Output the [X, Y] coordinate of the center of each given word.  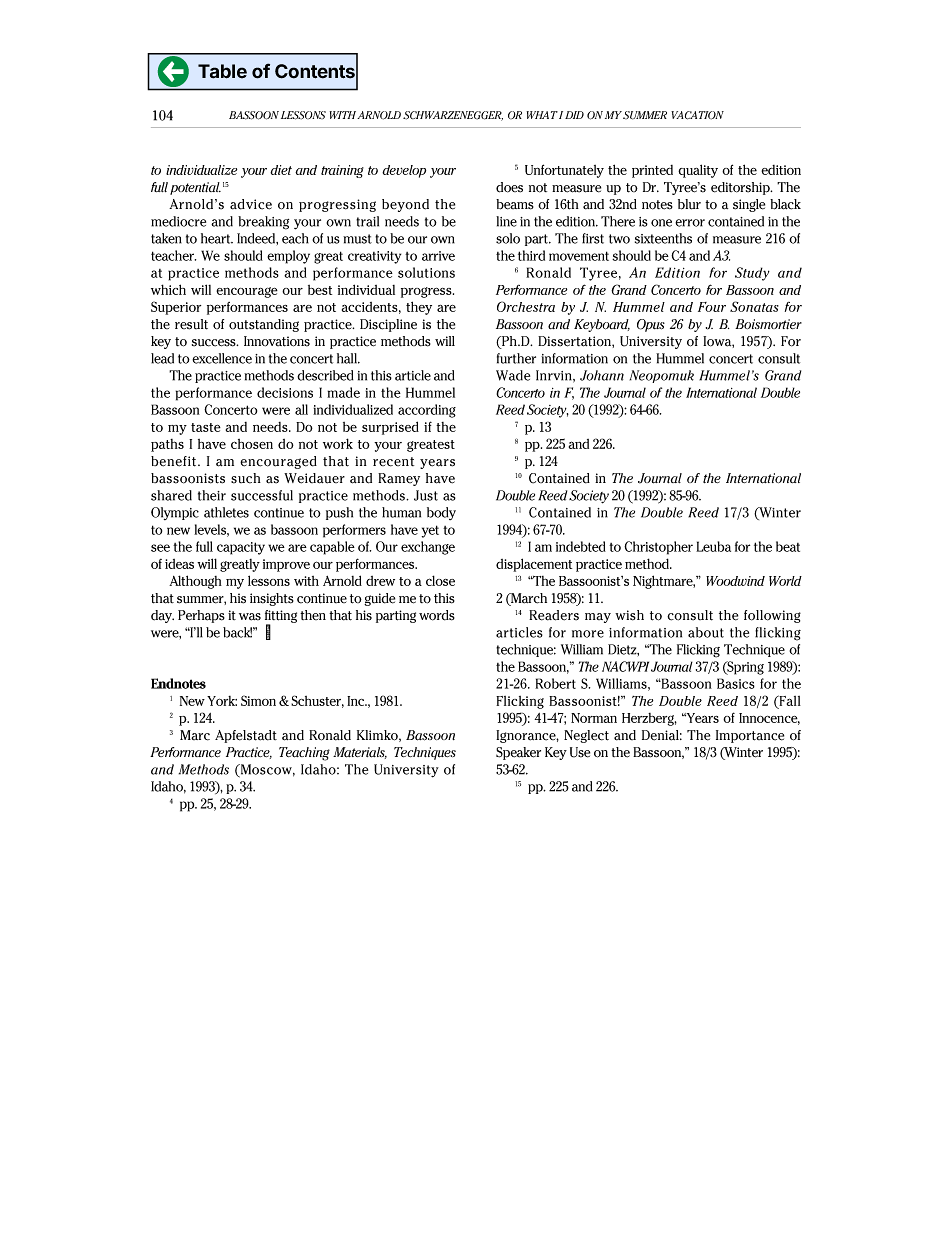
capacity [241, 548]
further [516, 358]
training [342, 171]
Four [712, 307]
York [222, 701]
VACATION [697, 115]
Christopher [658, 548]
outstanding [264, 325]
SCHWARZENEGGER [453, 116]
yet [430, 531]
